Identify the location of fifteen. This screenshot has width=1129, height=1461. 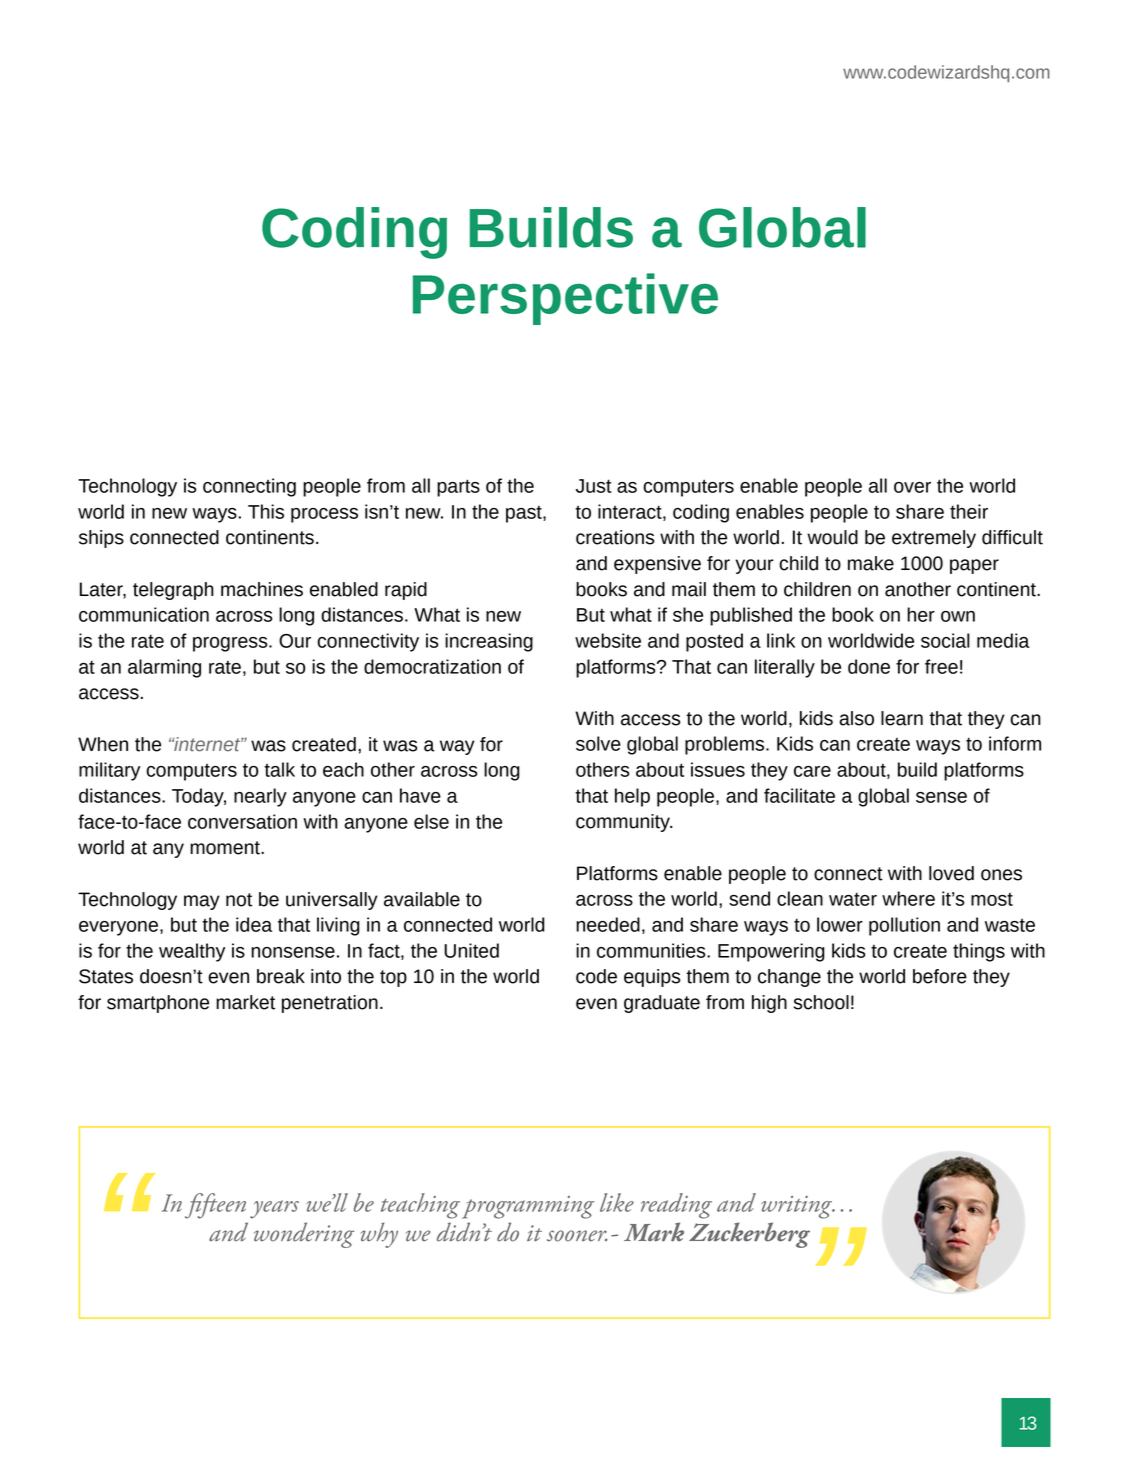
(215, 1206).
